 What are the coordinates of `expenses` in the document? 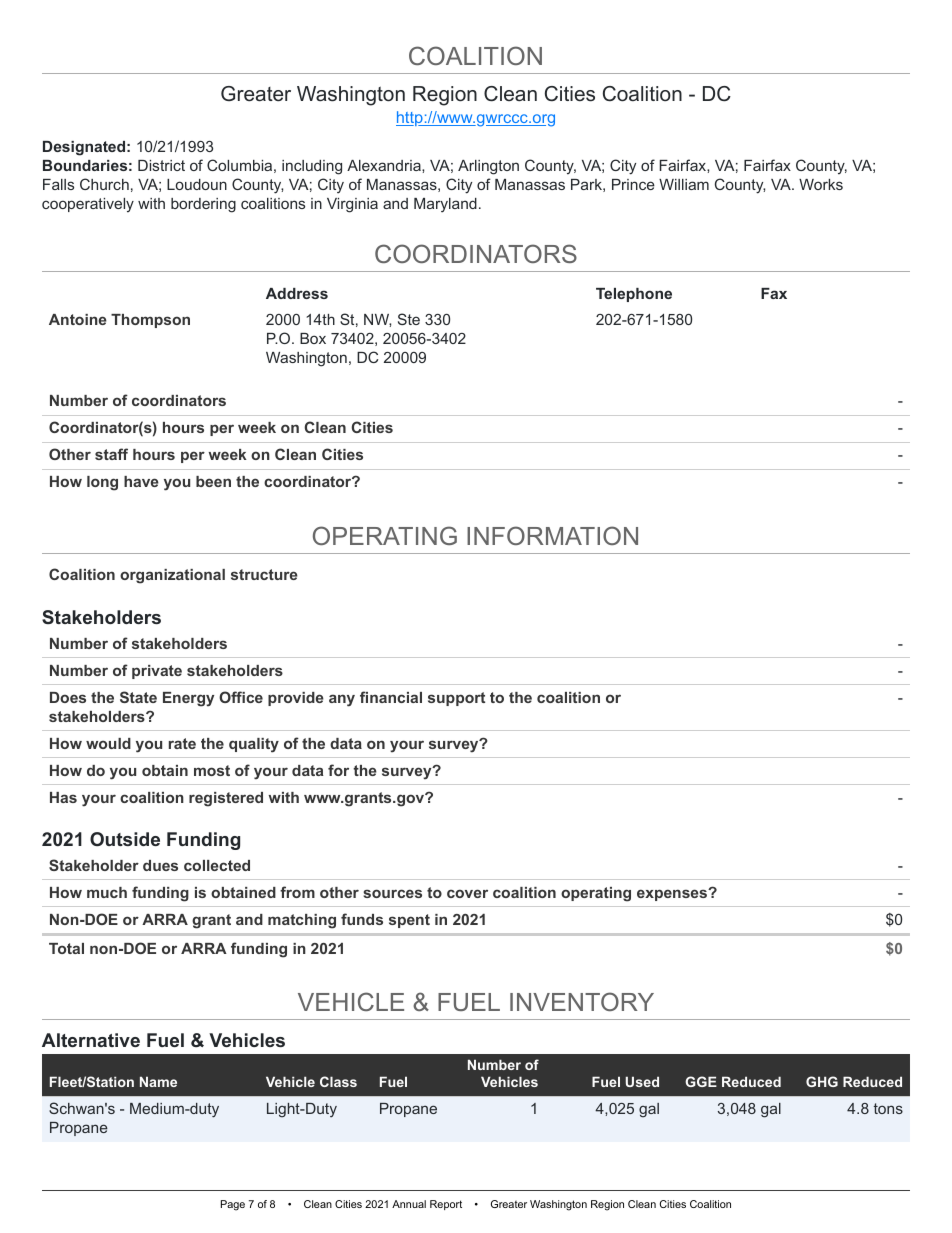 It's located at (673, 895).
